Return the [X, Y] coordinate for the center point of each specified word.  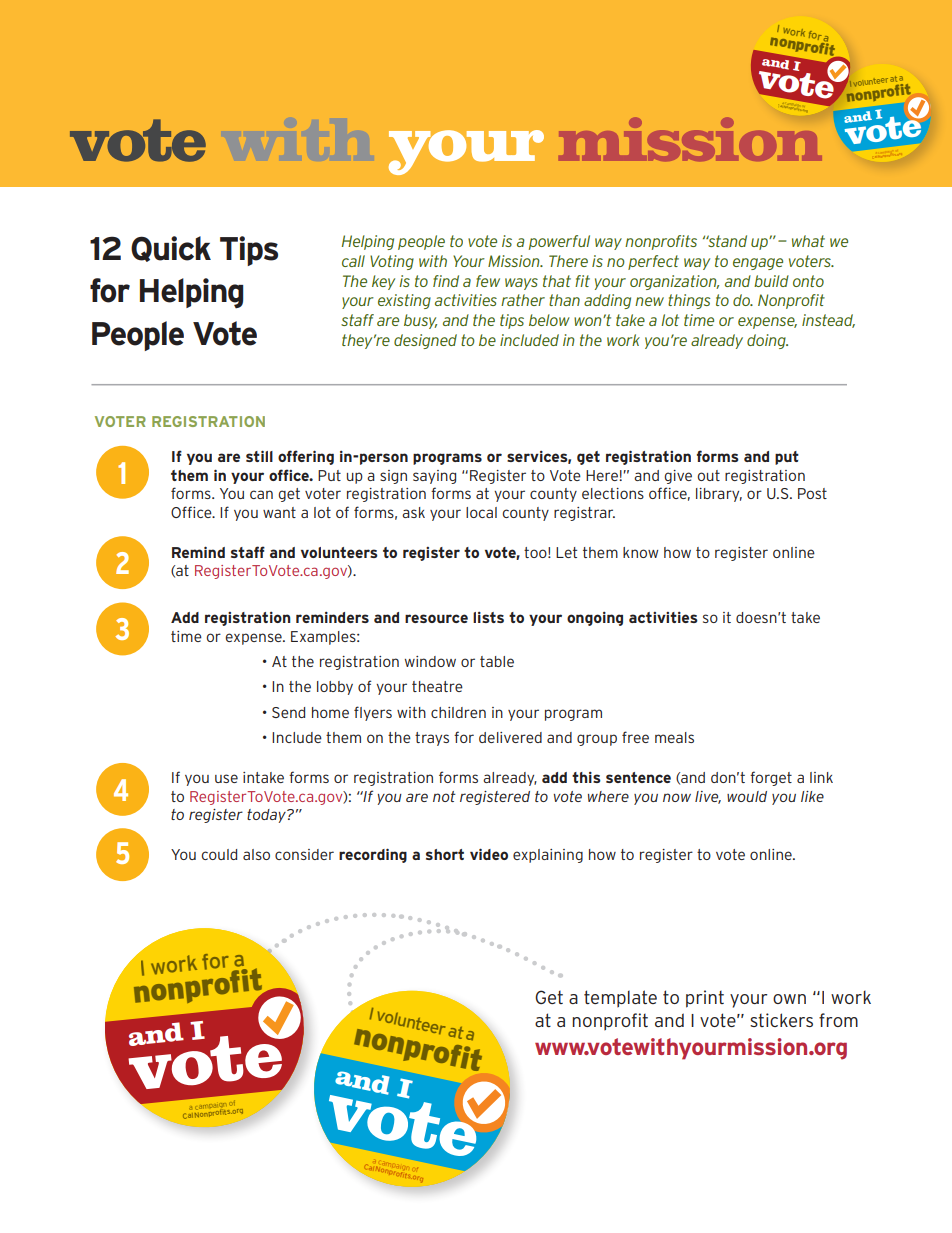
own [789, 999]
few [488, 281]
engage [758, 264]
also [256, 854]
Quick [171, 249]
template [620, 999]
